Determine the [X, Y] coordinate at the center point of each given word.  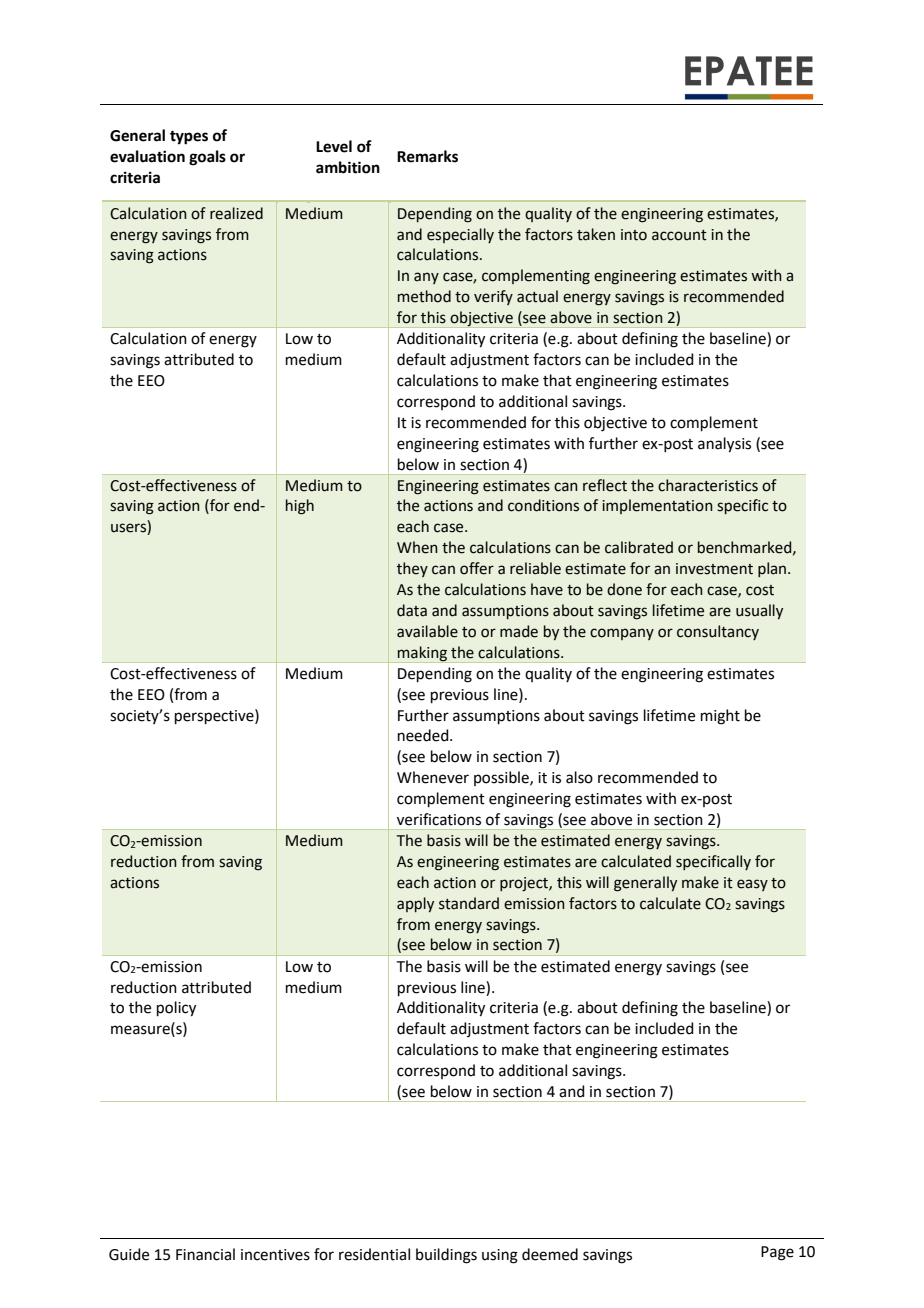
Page [777, 1253]
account [679, 235]
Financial [205, 1254]
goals [207, 158]
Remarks [427, 156]
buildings [446, 1256]
